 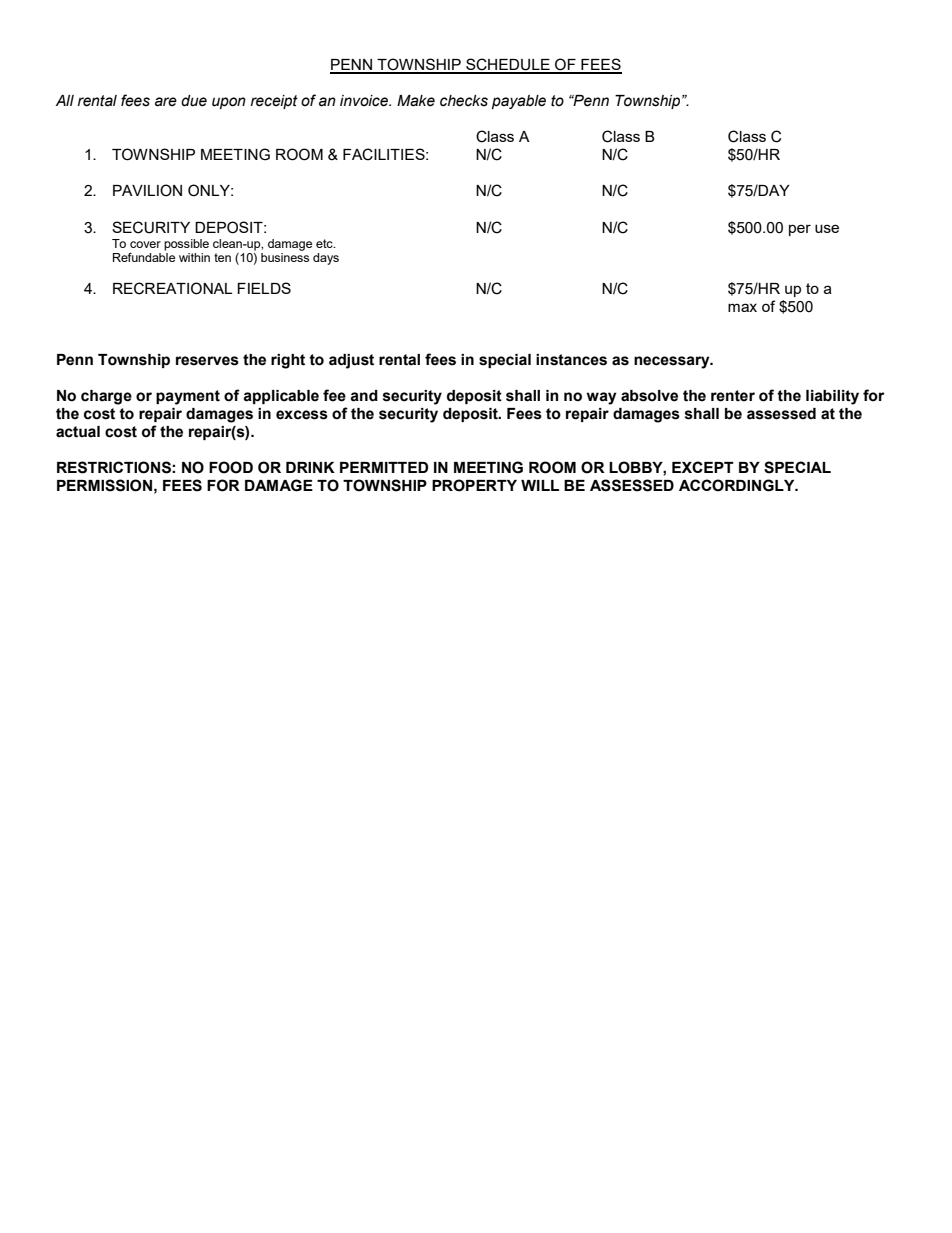 What do you see at coordinates (474, 485) in the screenshot?
I see `PROPERTY` at bounding box center [474, 485].
